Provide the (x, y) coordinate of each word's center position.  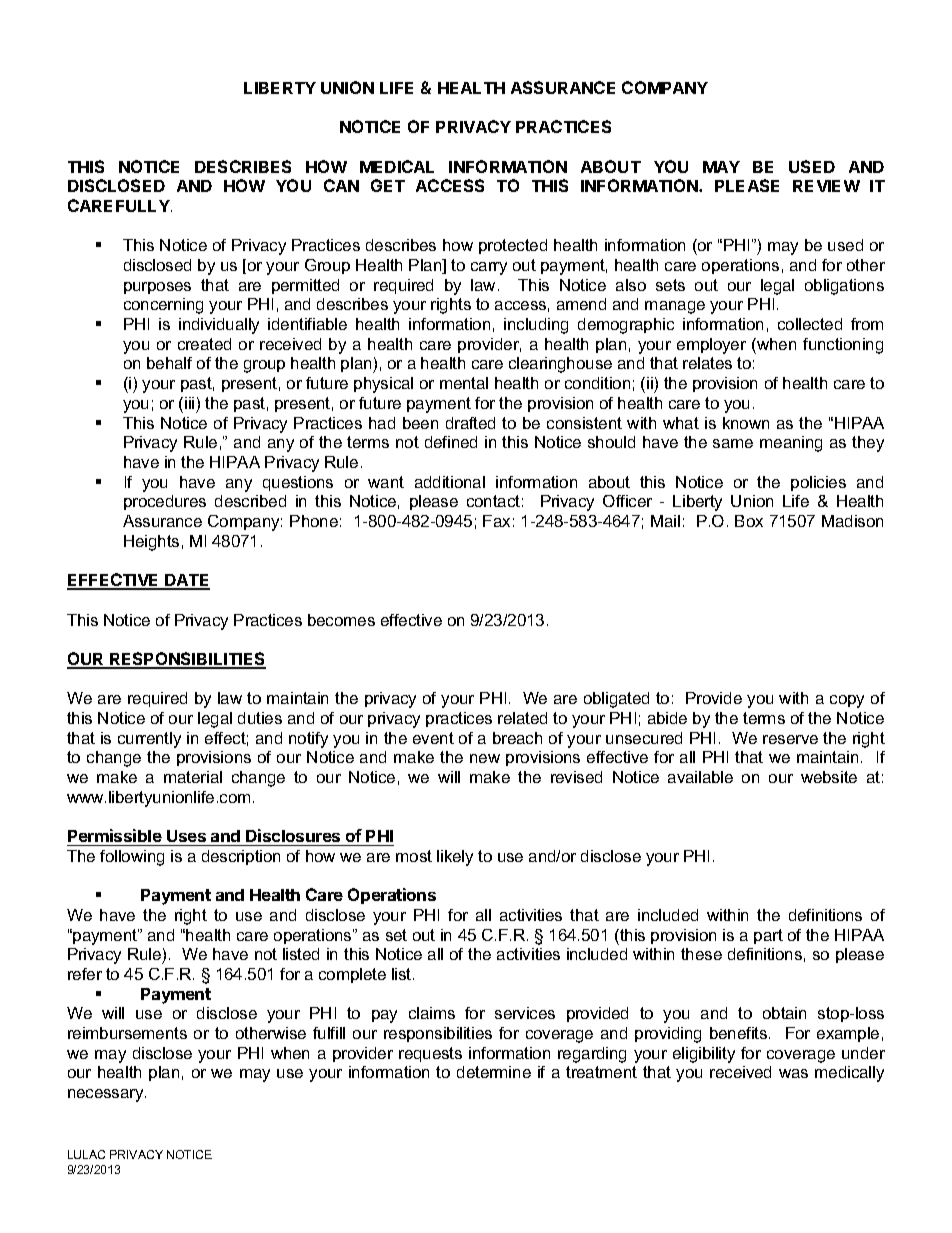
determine (494, 1072)
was (793, 1073)
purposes (157, 288)
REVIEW (826, 186)
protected (513, 246)
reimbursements (127, 1033)
